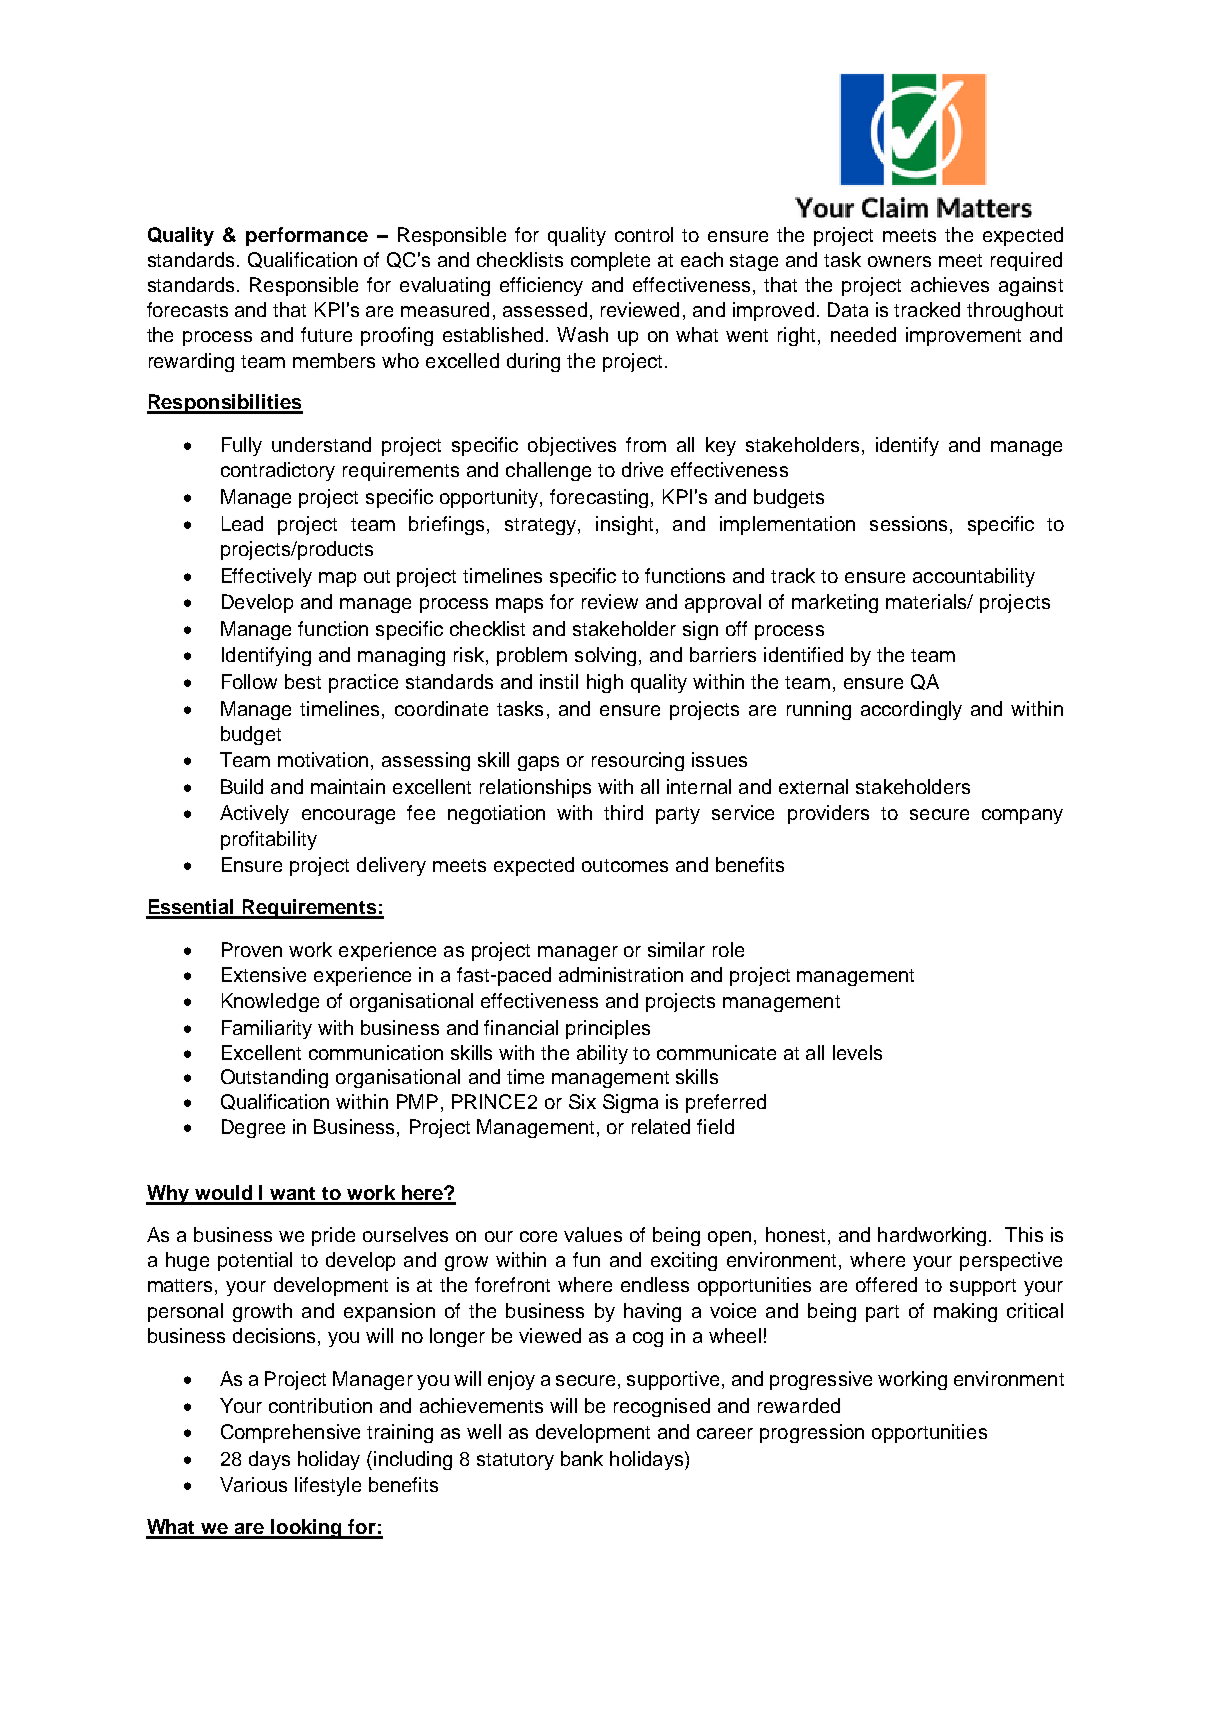 Image resolution: width=1211 pixels, height=1712 pixels. What do you see at coordinates (307, 236) in the image?
I see `performance` at bounding box center [307, 236].
